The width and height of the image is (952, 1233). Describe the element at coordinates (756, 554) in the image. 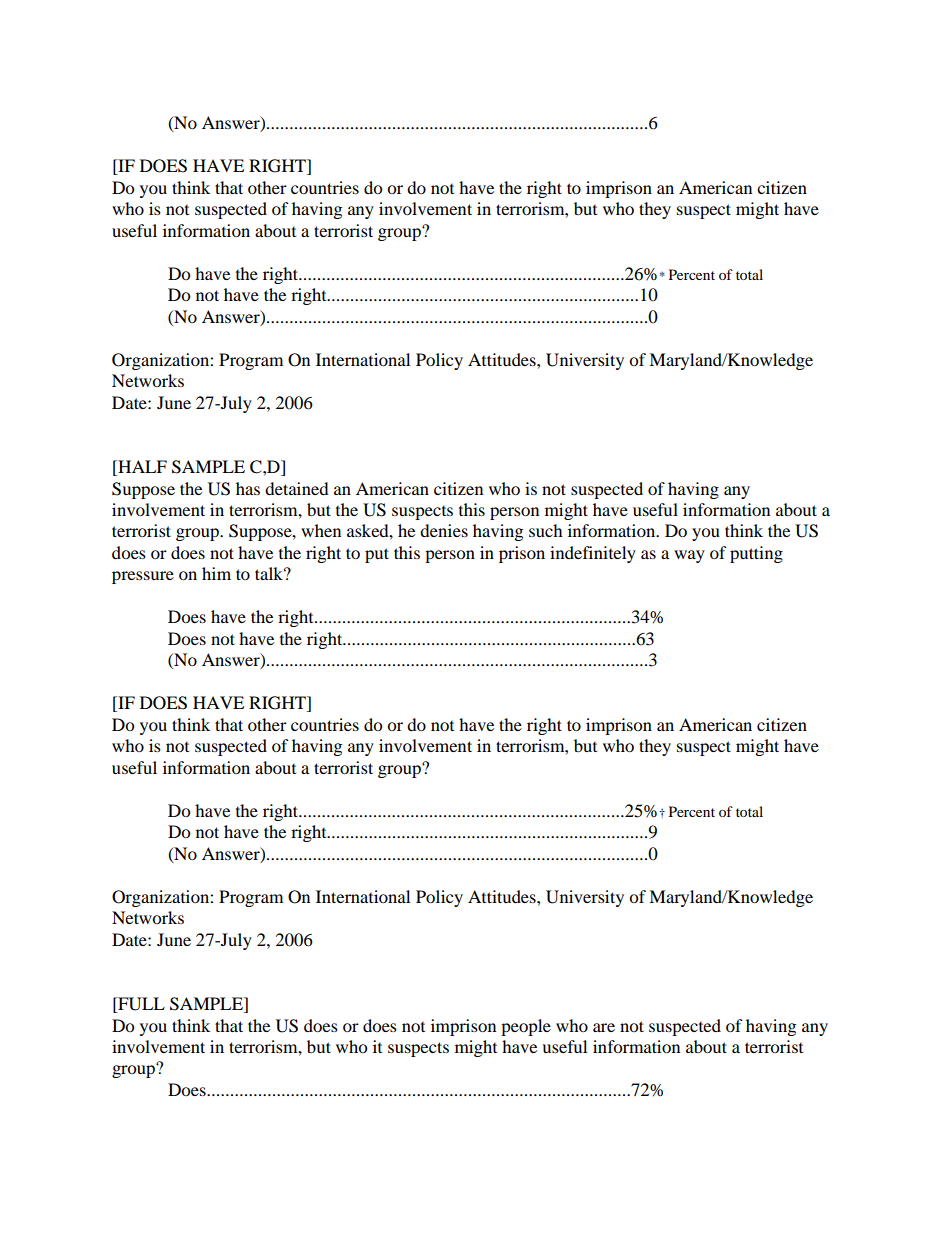

I see `putting` at that location.
